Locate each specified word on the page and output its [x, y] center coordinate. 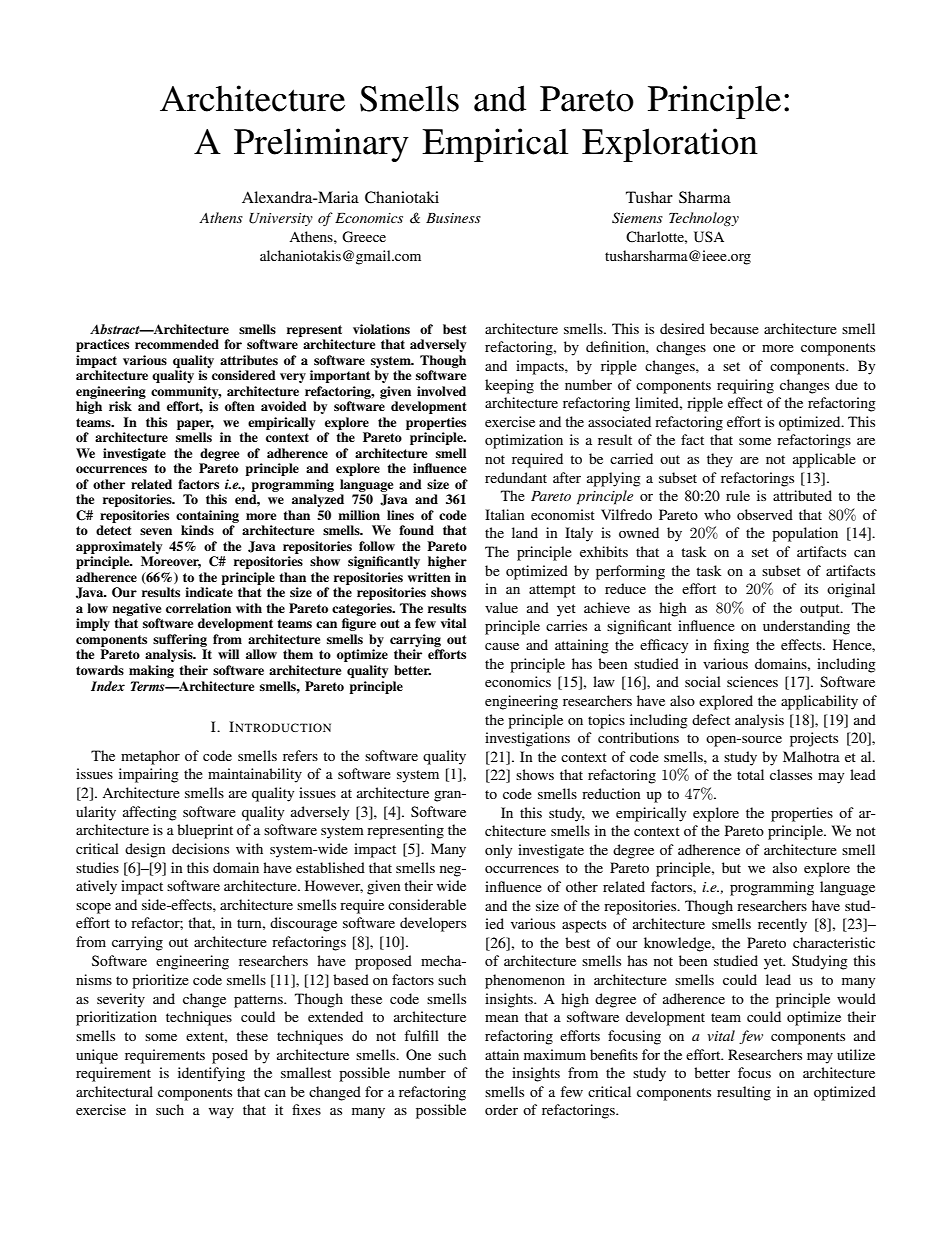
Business [453, 218]
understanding [806, 627]
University [281, 219]
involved [441, 391]
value [501, 607]
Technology [704, 219]
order [501, 1109]
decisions [200, 848]
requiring [745, 386]
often [240, 406]
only [498, 851]
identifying [211, 1074]
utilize [856, 1054]
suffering [180, 640]
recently [782, 925]
